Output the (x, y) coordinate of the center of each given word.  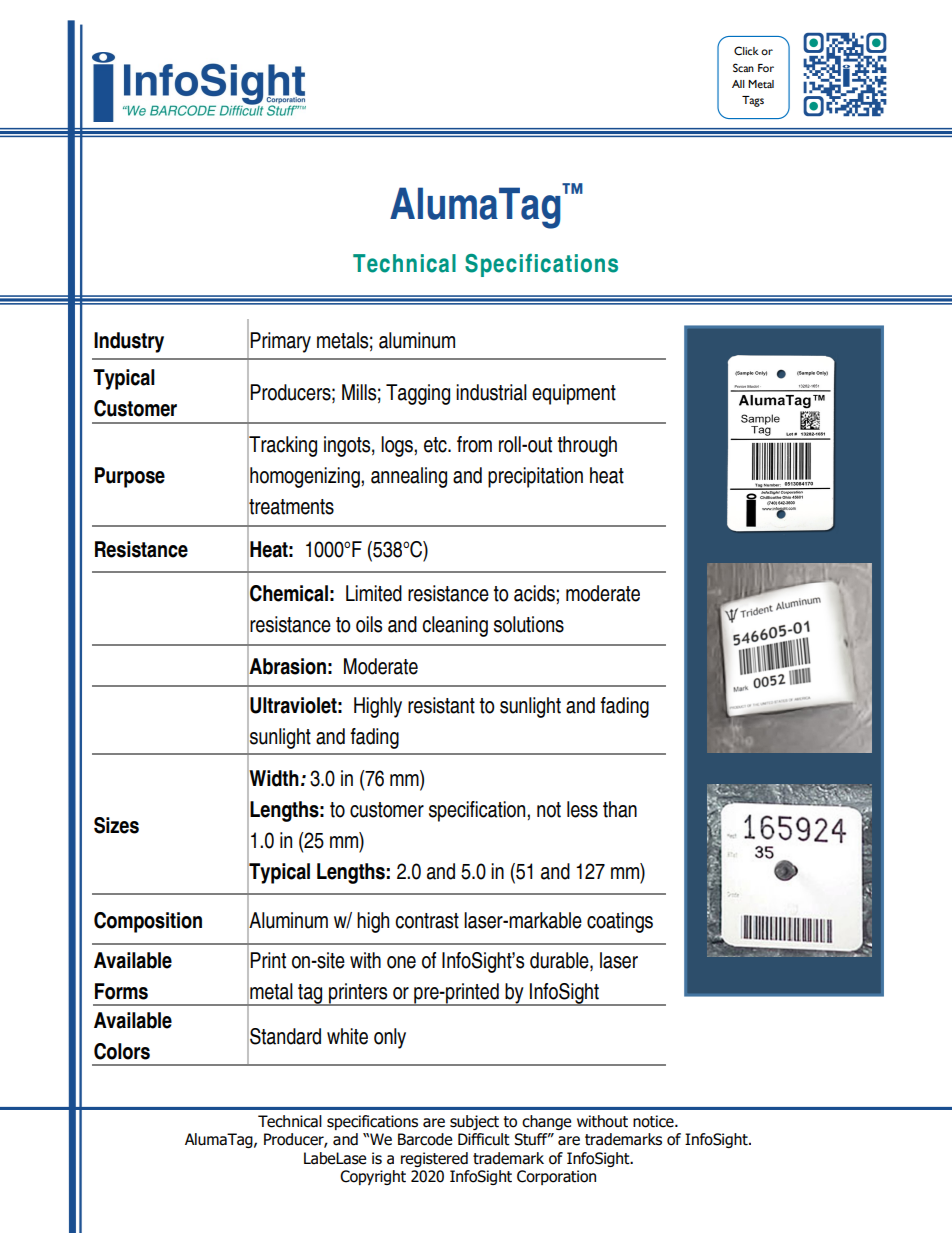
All (738, 84)
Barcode (425, 1139)
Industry (129, 342)
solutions (529, 624)
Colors (122, 1051)
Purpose (130, 477)
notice (654, 1121)
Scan (743, 67)
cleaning (455, 626)
